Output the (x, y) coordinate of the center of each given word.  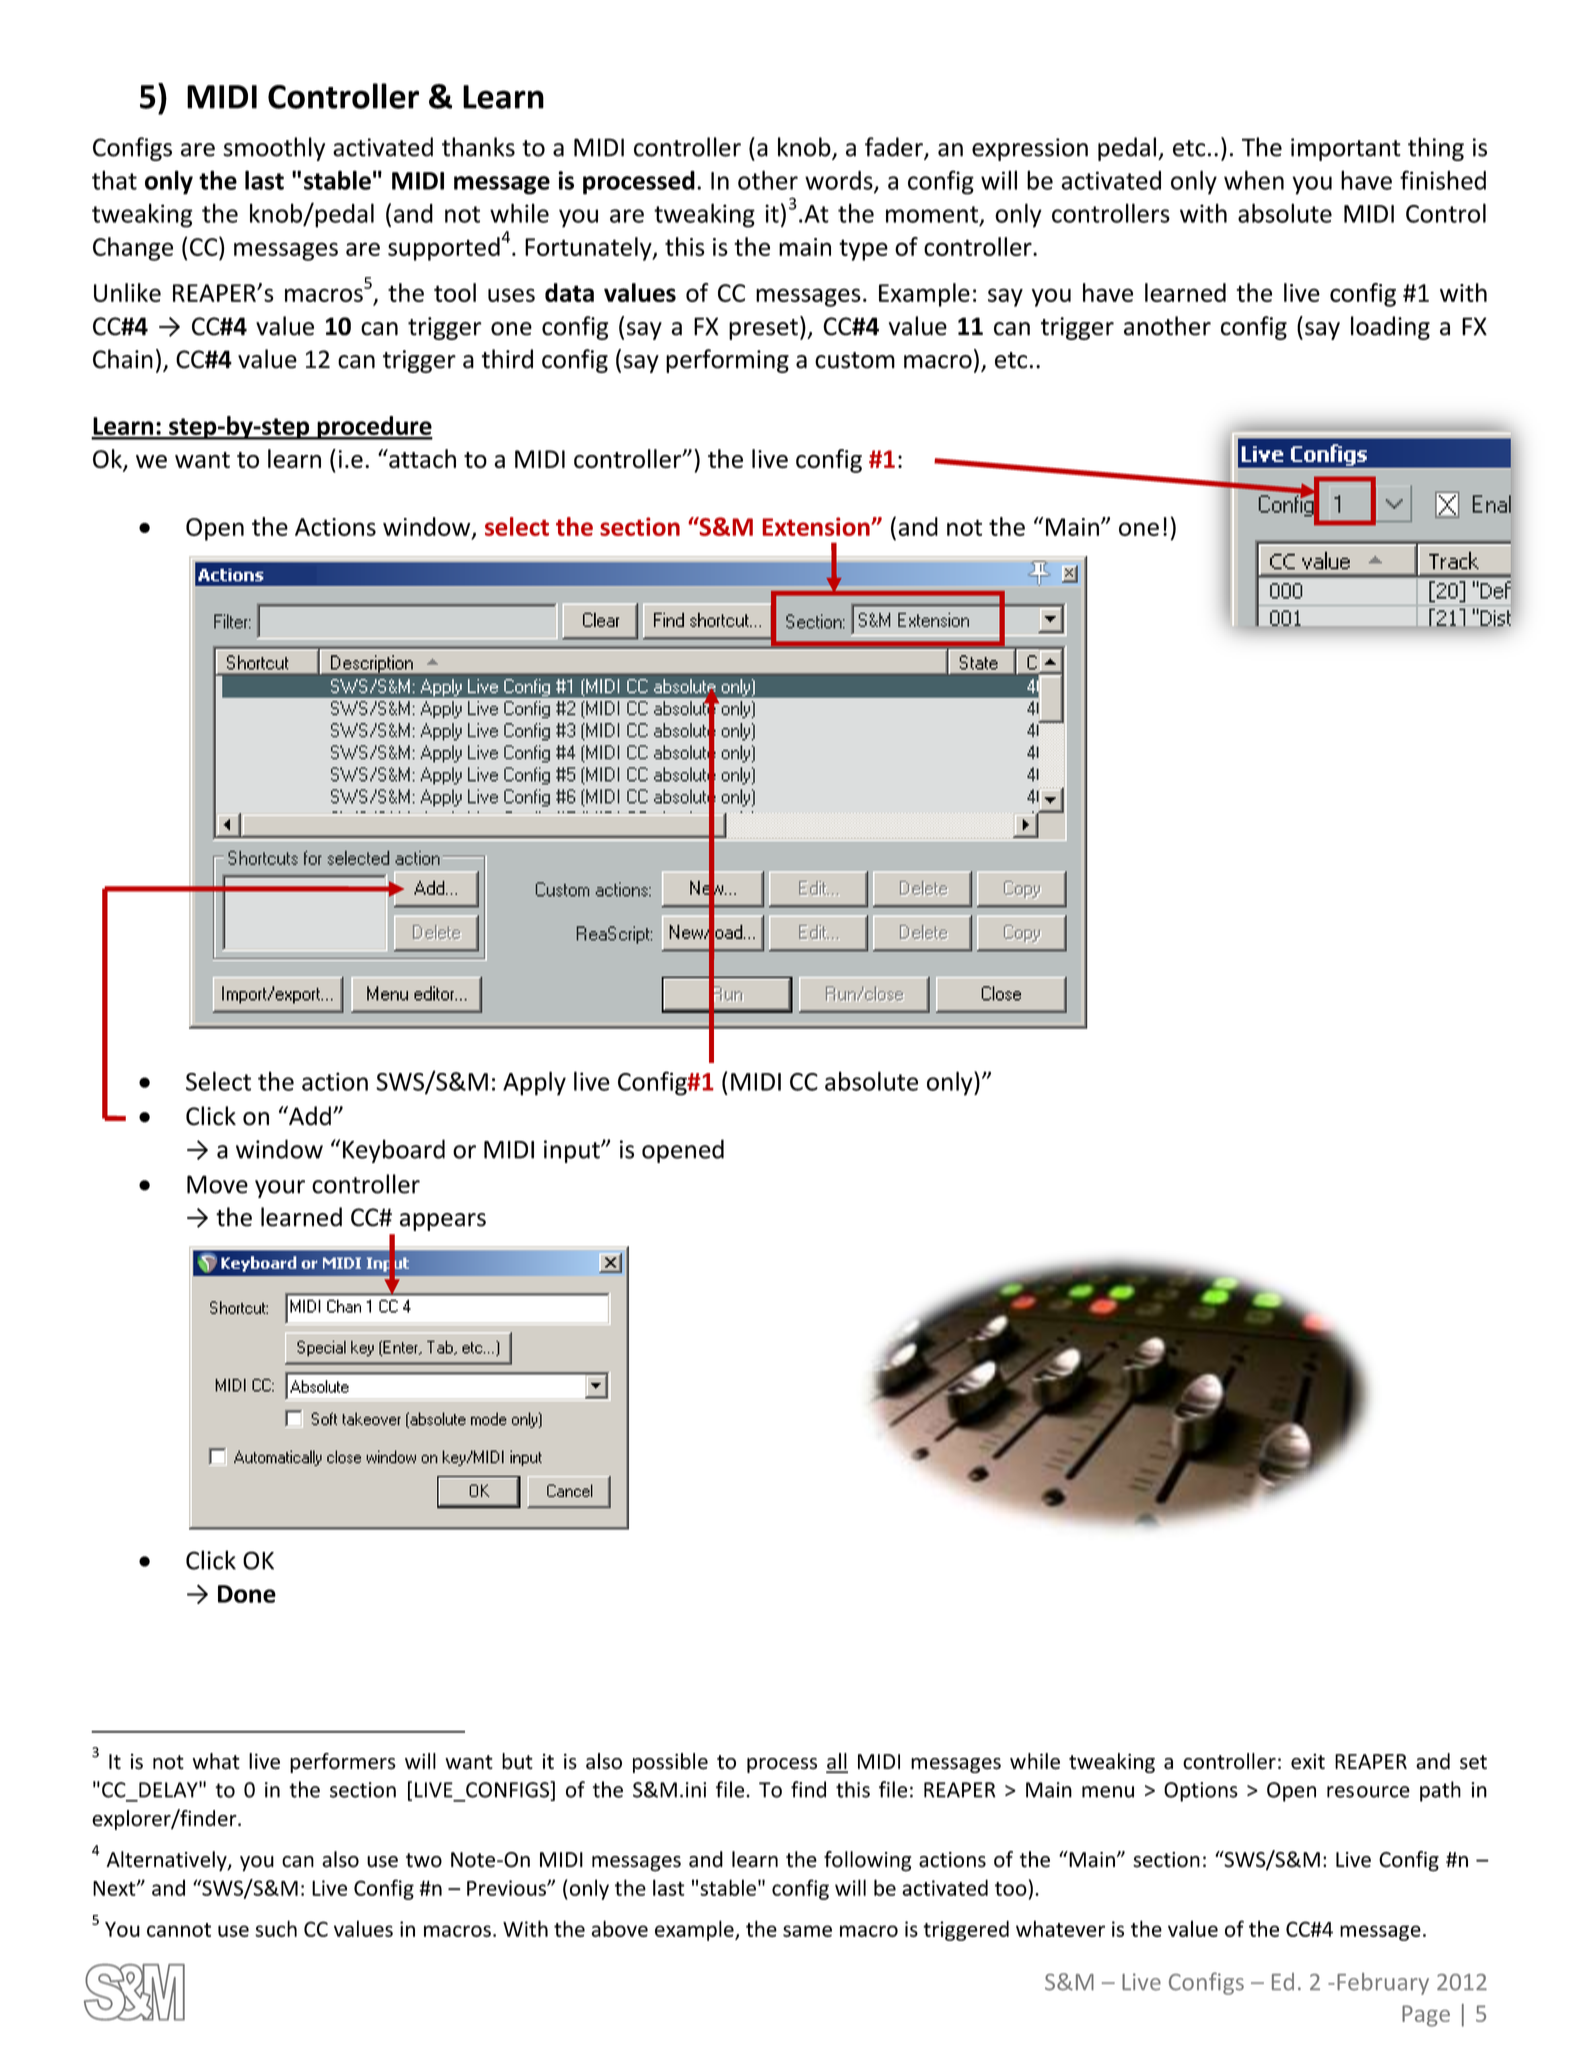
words (840, 181)
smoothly (274, 149)
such (276, 1928)
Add (309, 1116)
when (1254, 180)
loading (1390, 328)
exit (1308, 1762)
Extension (817, 526)
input (573, 1151)
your (280, 1189)
